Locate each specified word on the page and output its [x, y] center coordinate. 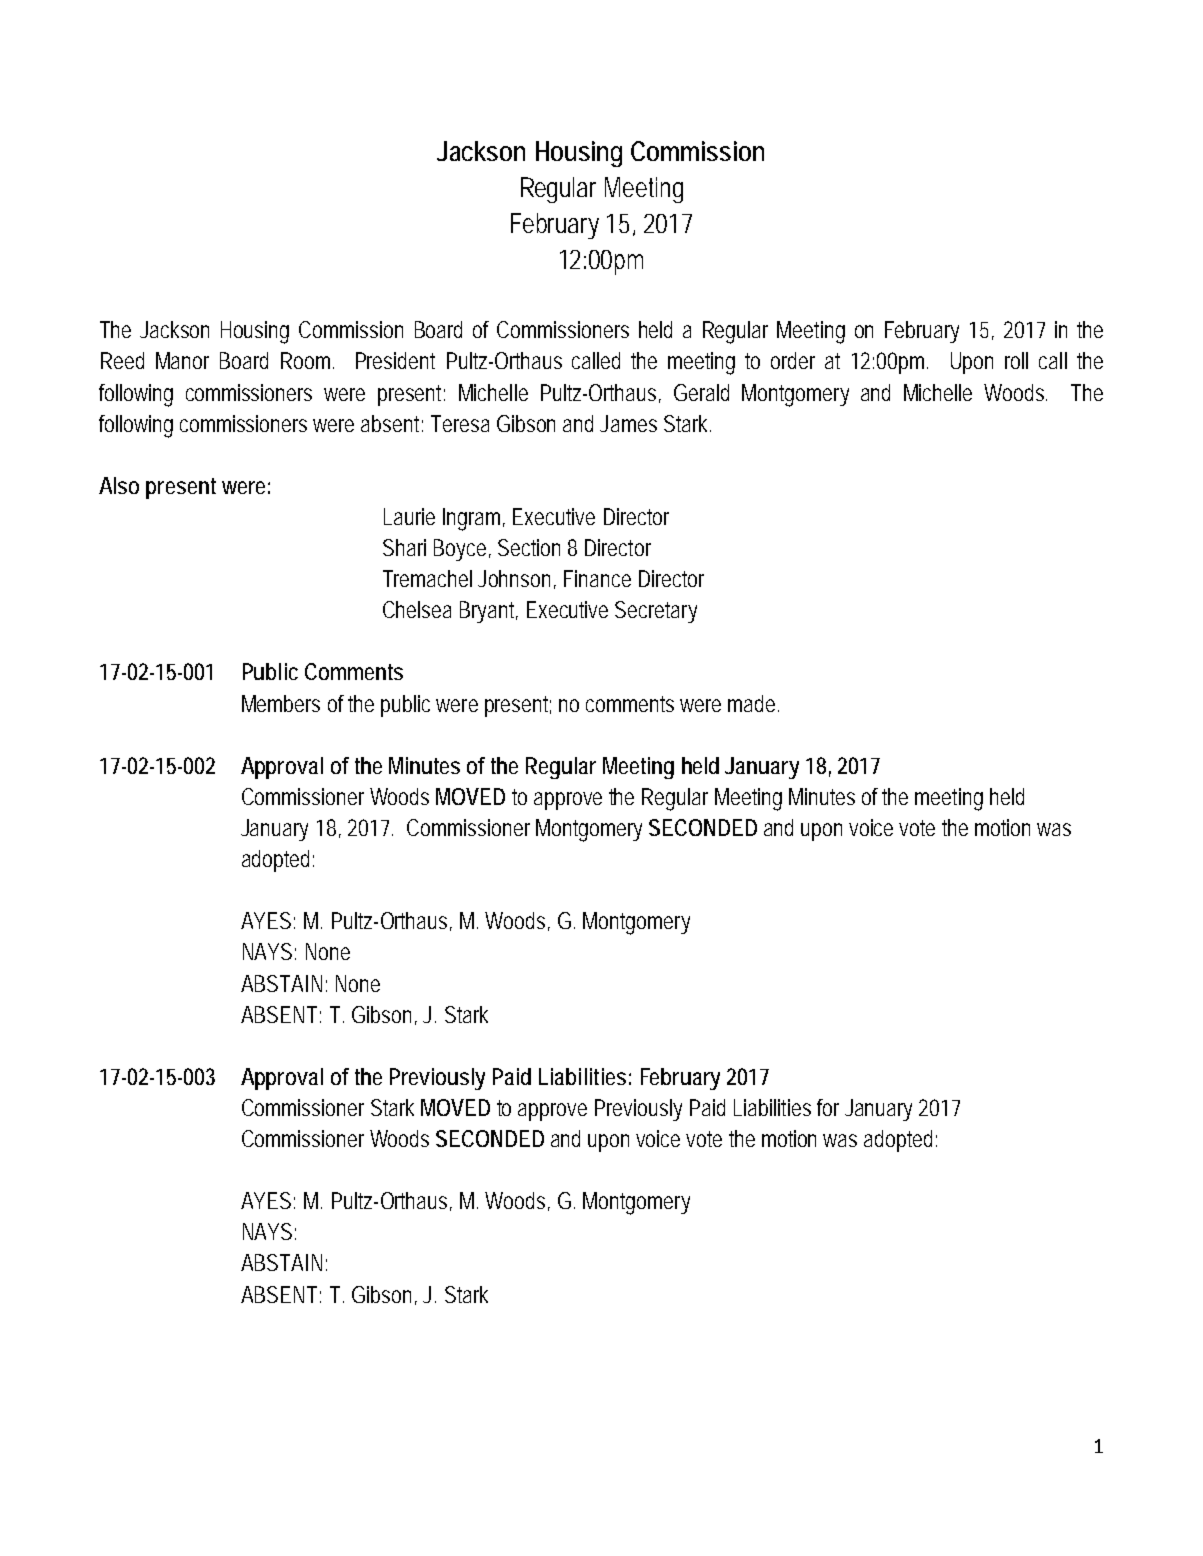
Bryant [489, 612]
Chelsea [417, 609]
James [628, 423]
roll [1016, 360]
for [828, 1107]
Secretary [656, 612]
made [753, 703]
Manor [182, 360]
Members [281, 703]
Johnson [517, 579]
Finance [597, 578]
